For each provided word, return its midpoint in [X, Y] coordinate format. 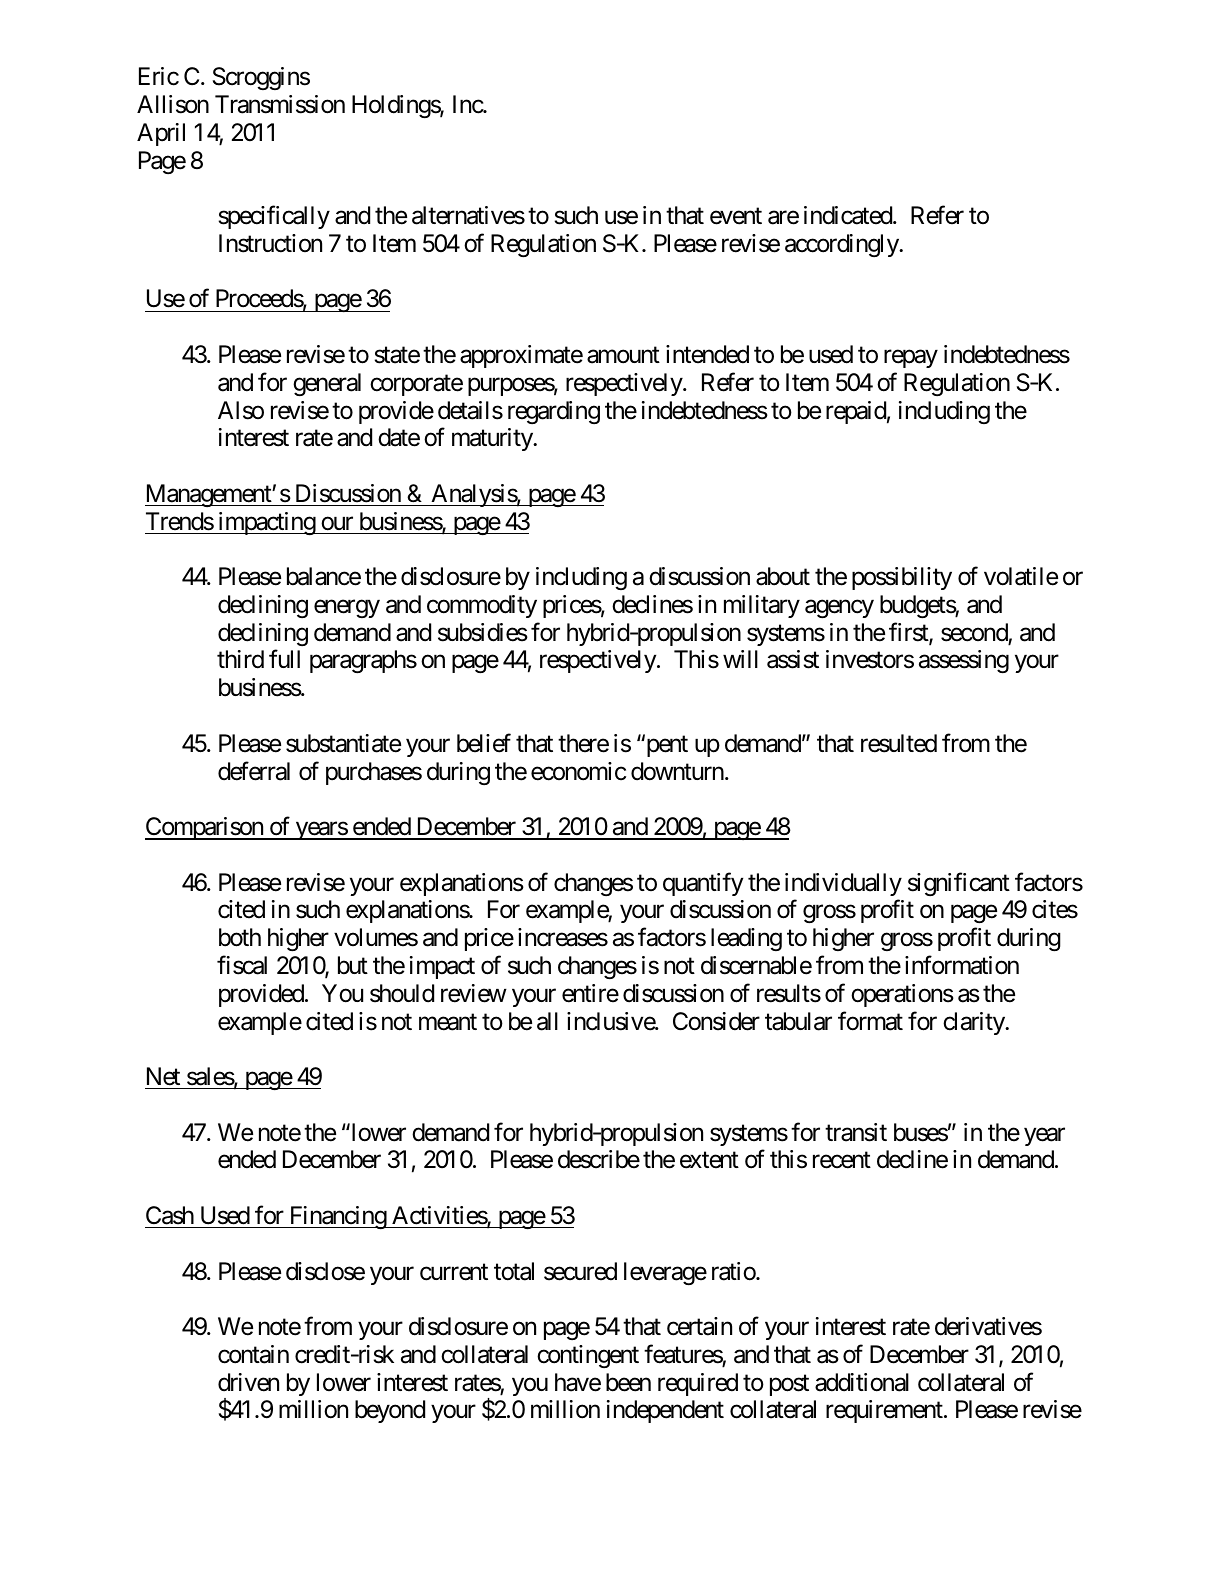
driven [248, 1382]
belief [484, 743]
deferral [254, 771]
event [736, 216]
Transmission [280, 104]
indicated [849, 215]
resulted [899, 743]
